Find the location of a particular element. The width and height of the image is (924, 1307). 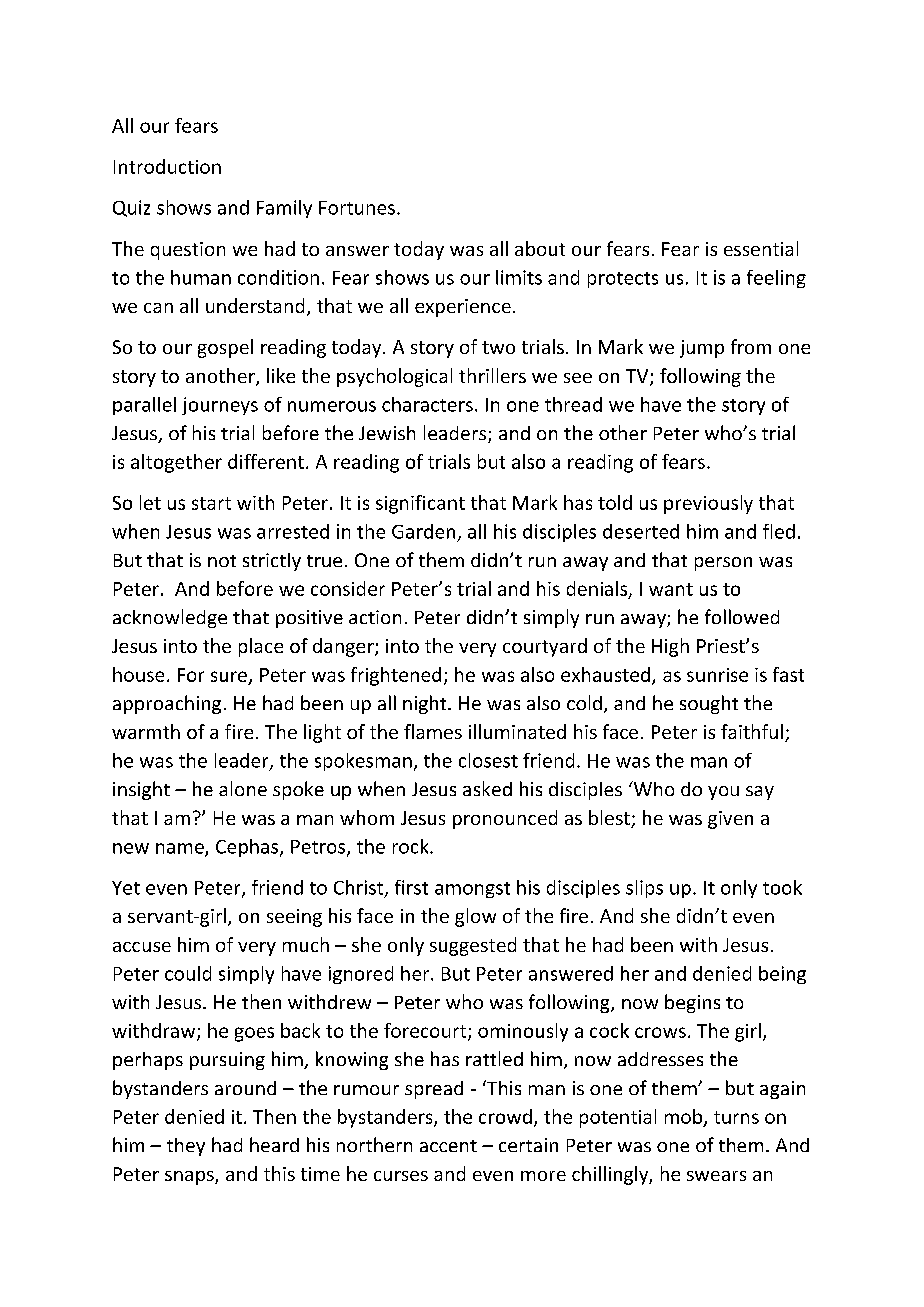

they is located at coordinates (186, 1147).
